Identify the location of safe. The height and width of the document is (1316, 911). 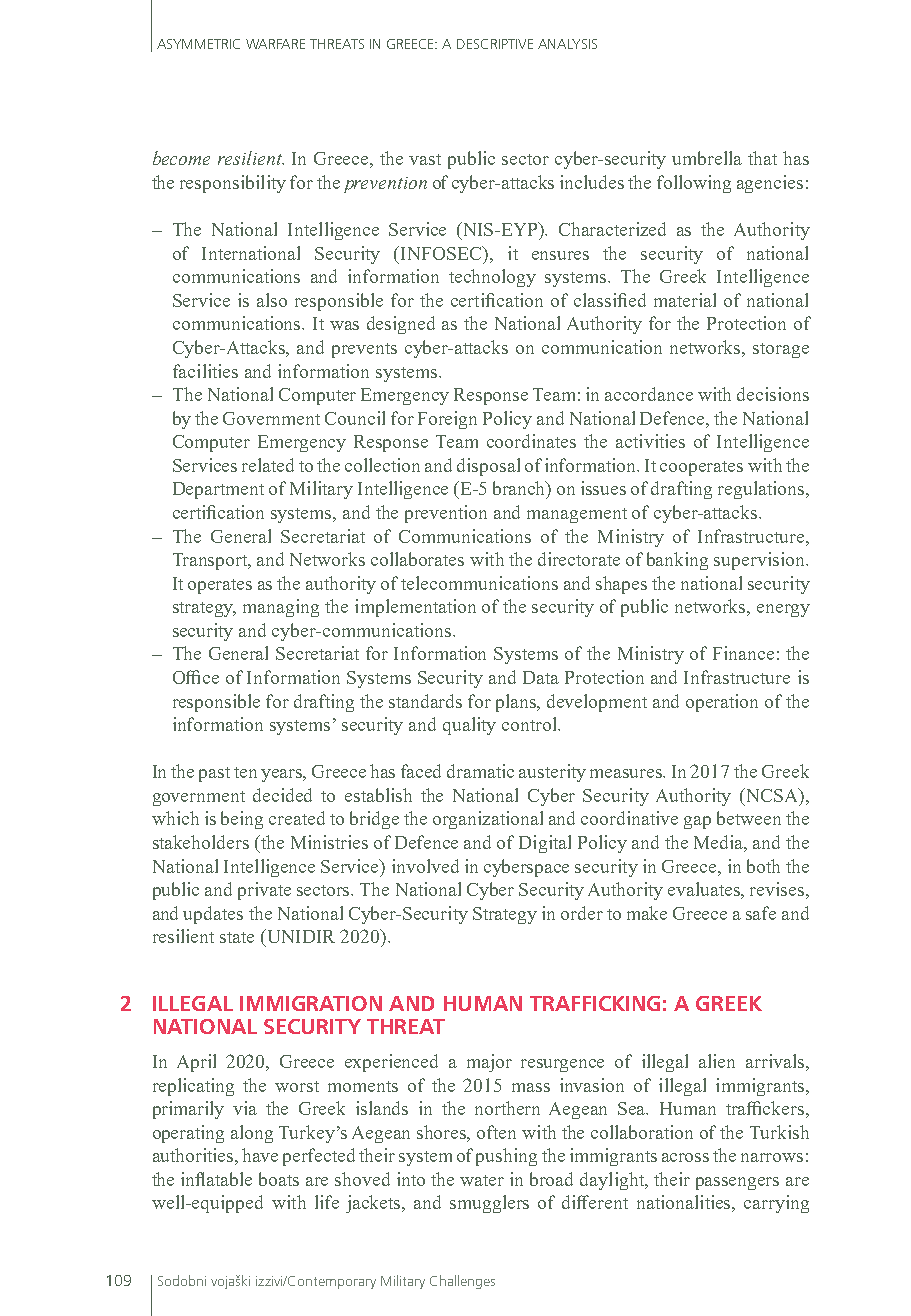
(761, 913).
